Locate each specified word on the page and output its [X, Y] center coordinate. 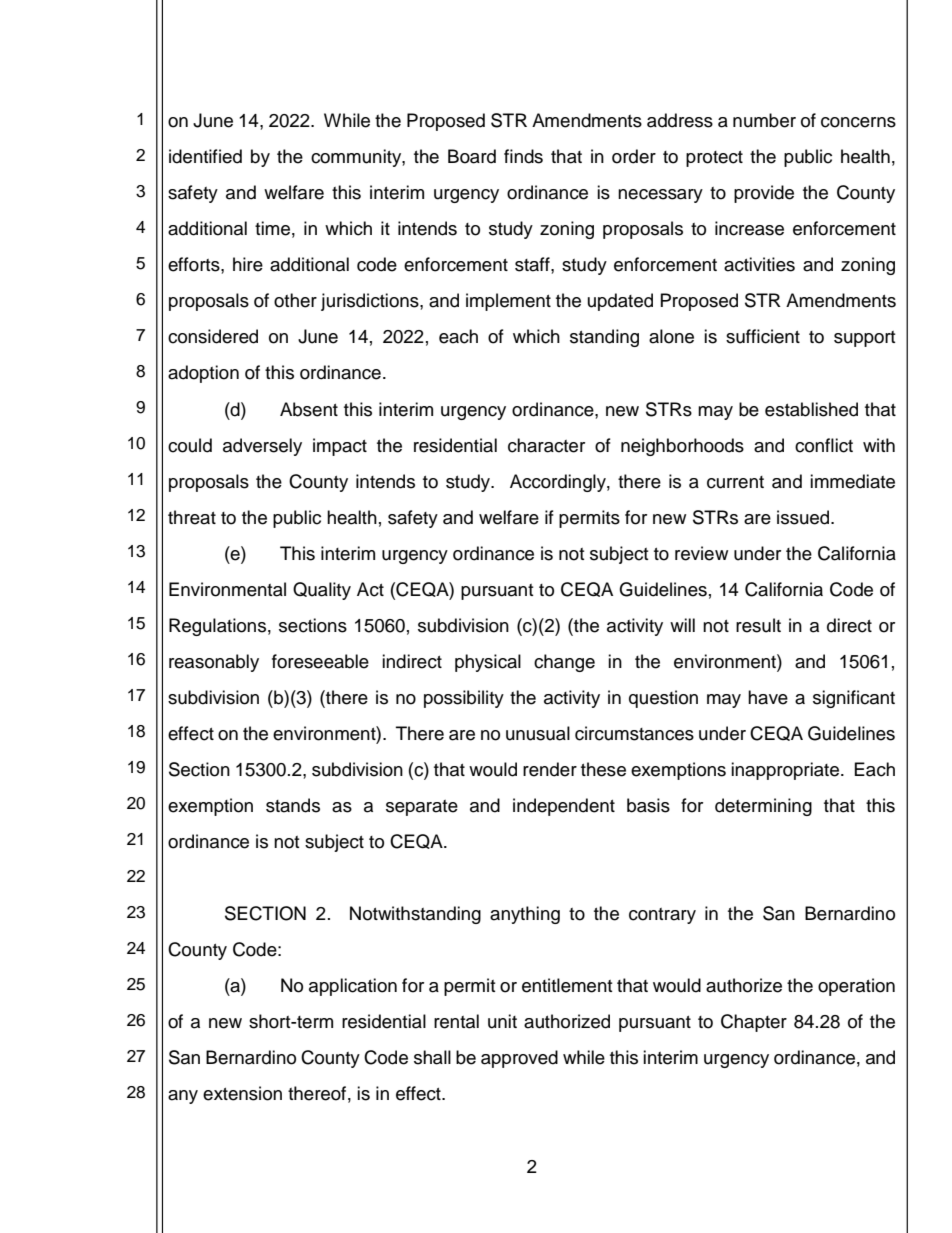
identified [205, 156]
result [758, 625]
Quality [322, 591]
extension [242, 1093]
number [764, 120]
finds [523, 156]
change [564, 663]
